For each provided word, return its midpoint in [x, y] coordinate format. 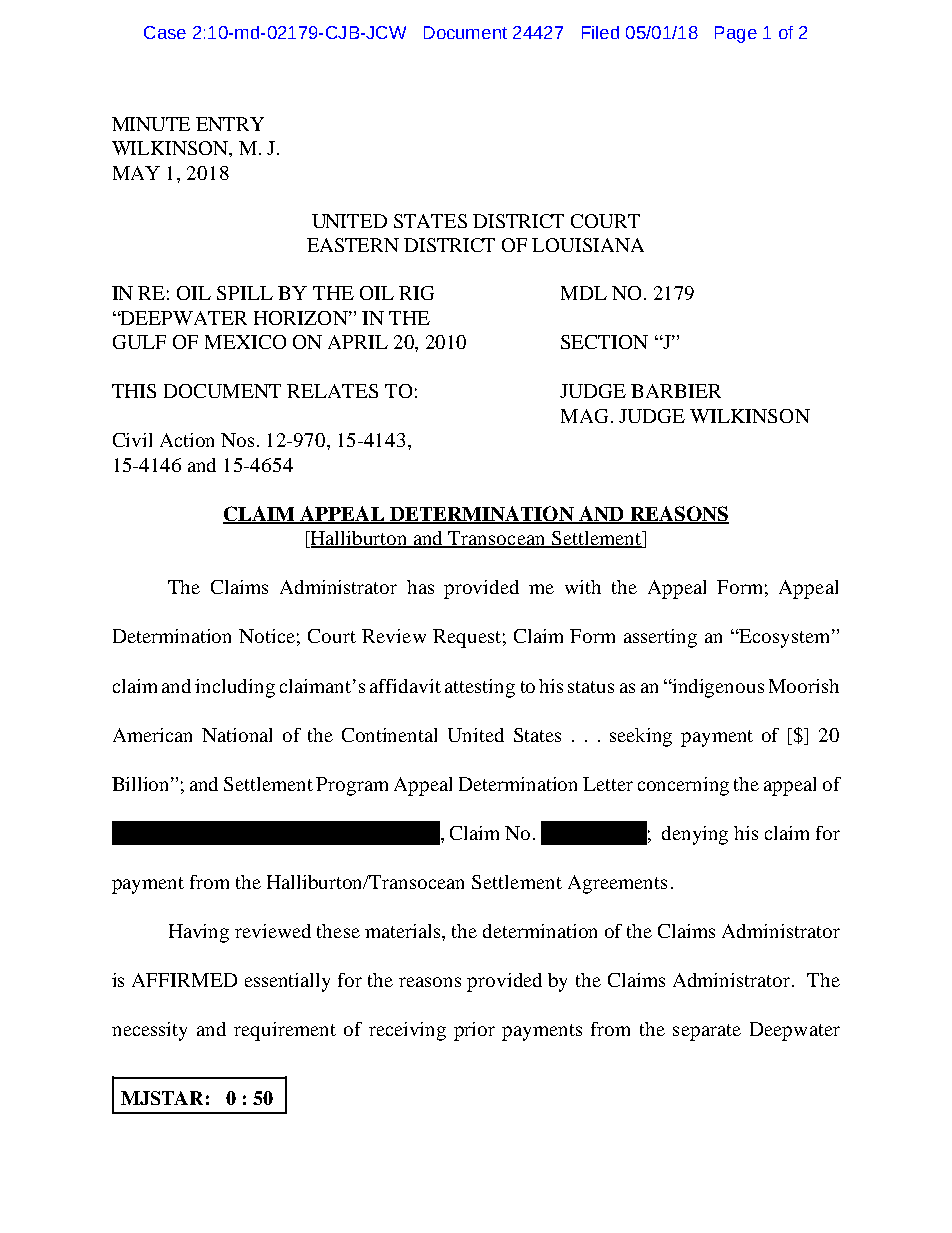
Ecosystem [785, 638]
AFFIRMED [184, 980]
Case [165, 32]
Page [736, 34]
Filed [600, 32]
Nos [237, 440]
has [420, 587]
